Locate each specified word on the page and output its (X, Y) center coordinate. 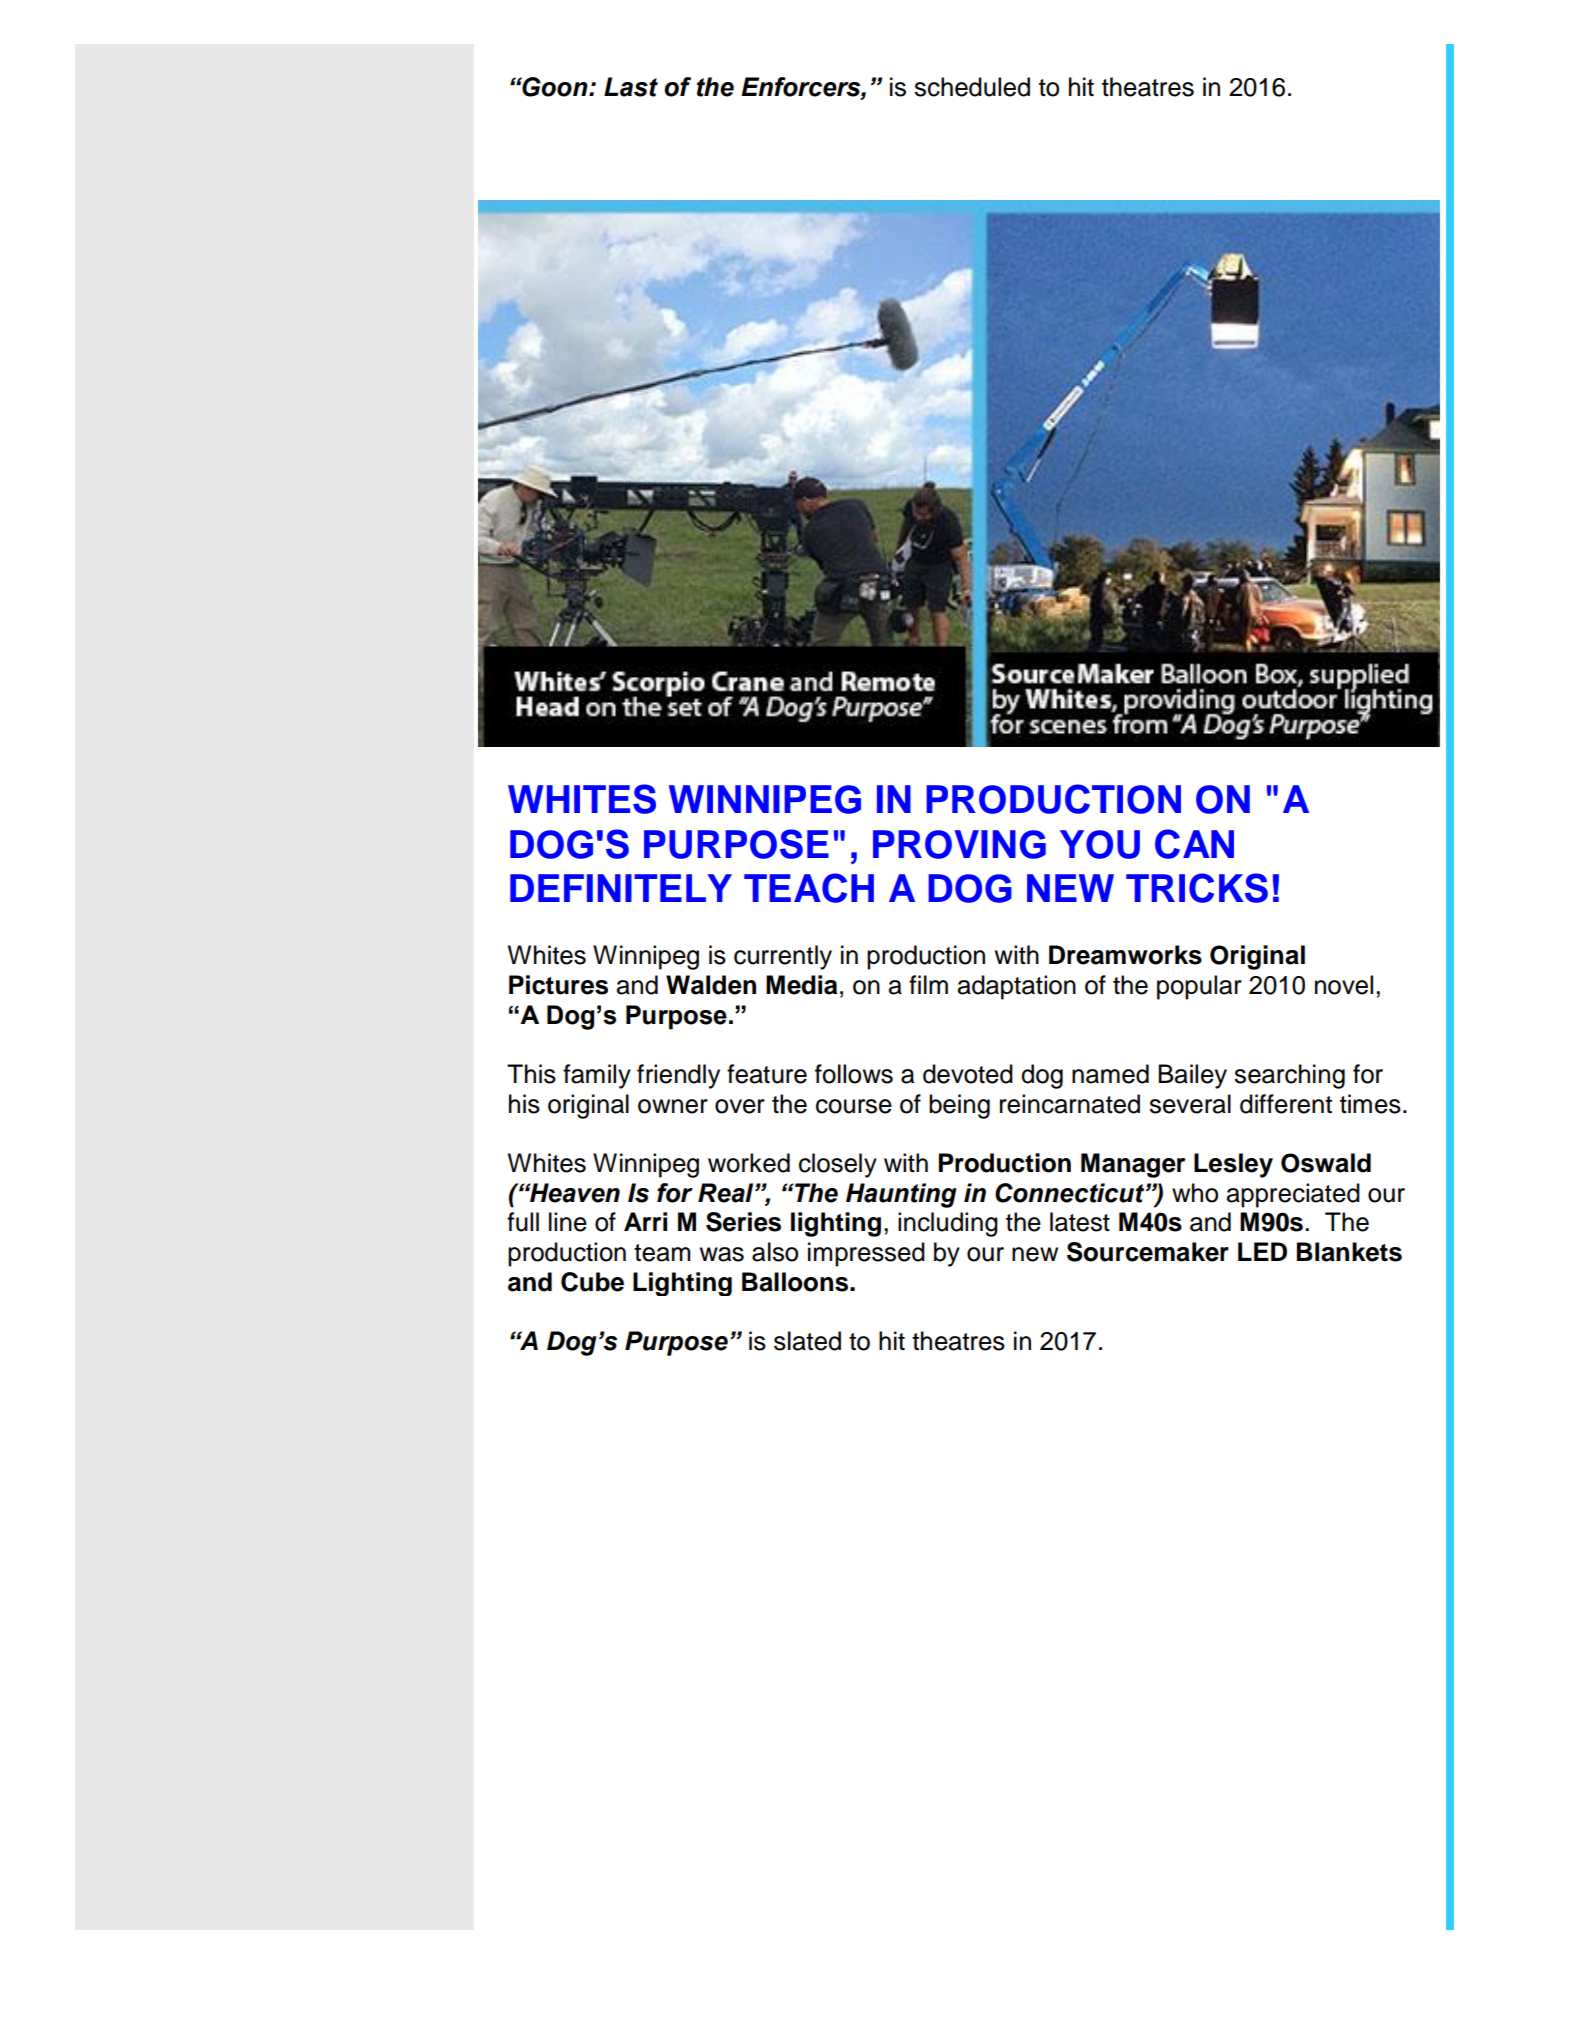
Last (631, 87)
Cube (592, 1282)
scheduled (972, 87)
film (928, 984)
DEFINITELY (621, 888)
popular (1199, 987)
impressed (866, 1254)
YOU (1100, 844)
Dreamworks (1125, 955)
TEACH (809, 888)
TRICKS (1197, 888)
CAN (1194, 844)
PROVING (959, 844)
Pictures (558, 985)
